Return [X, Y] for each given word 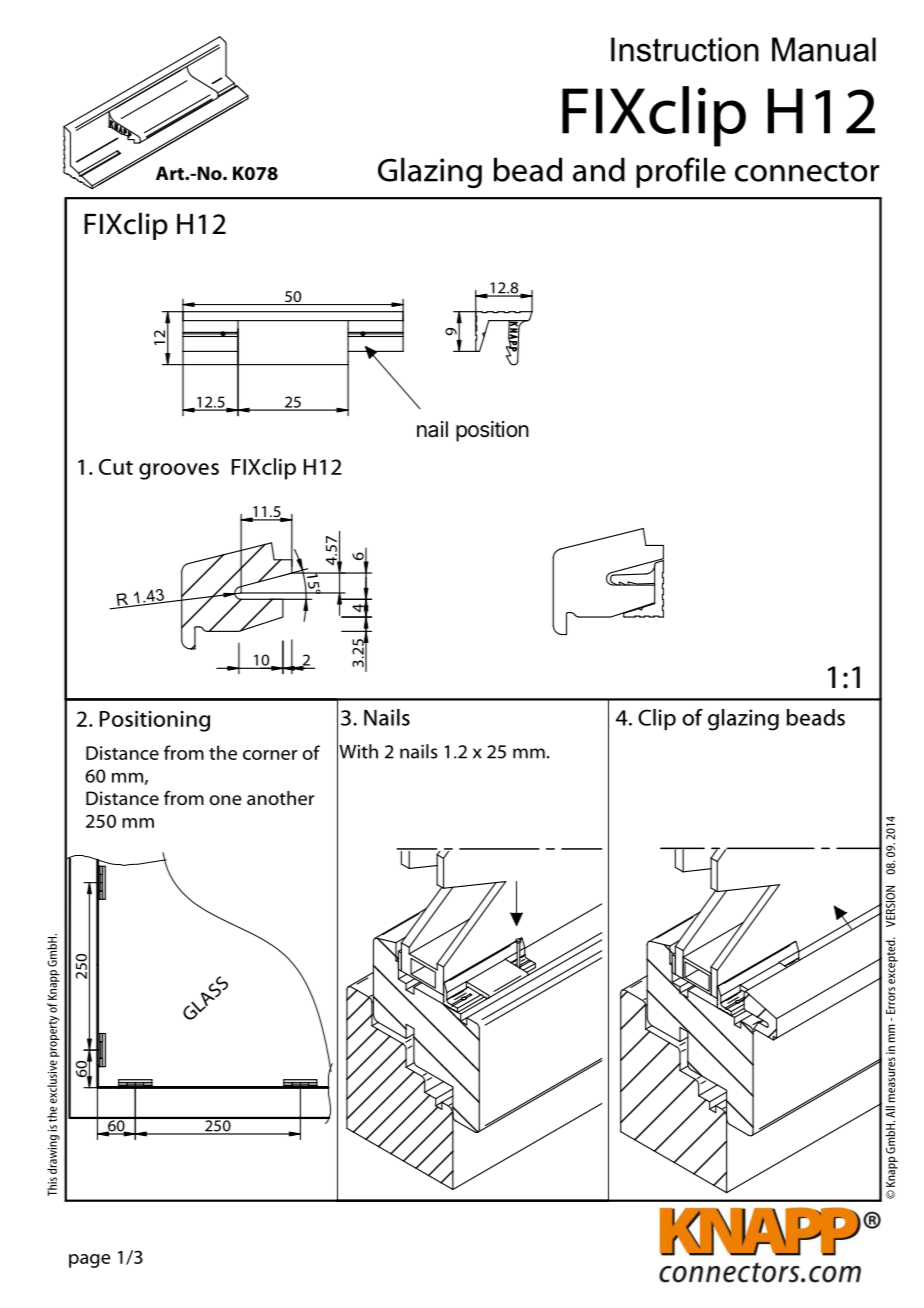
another [280, 798]
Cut [116, 467]
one [225, 800]
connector [807, 171]
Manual [824, 49]
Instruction [685, 49]
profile [681, 172]
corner [270, 755]
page [90, 1261]
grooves [179, 471]
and [599, 169]
